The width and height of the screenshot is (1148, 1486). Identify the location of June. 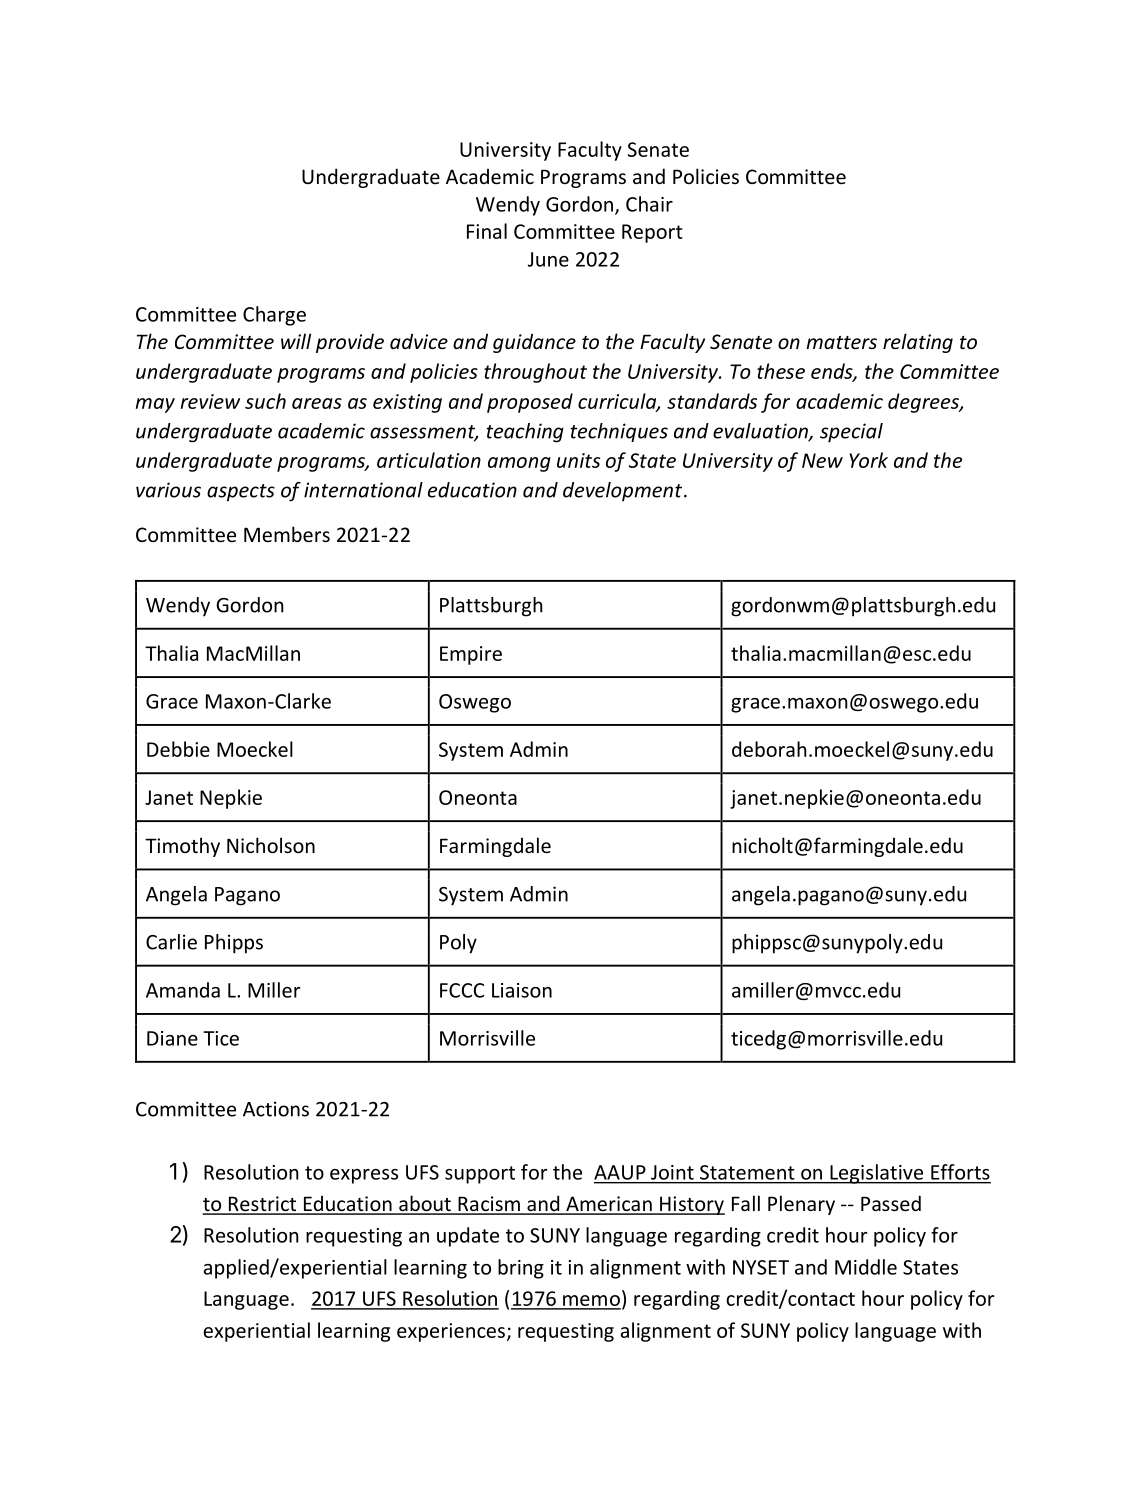
(548, 259).
